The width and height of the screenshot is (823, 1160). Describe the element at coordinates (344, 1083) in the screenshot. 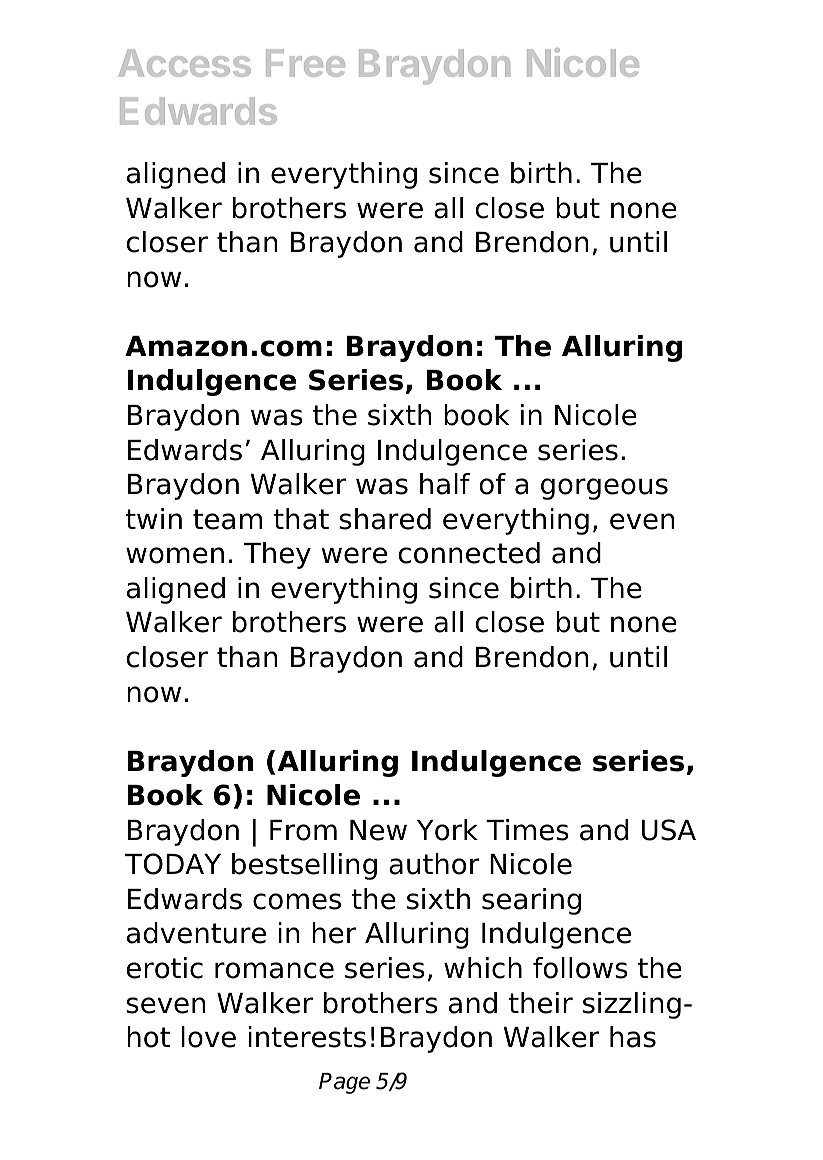

I see `Page` at that location.
